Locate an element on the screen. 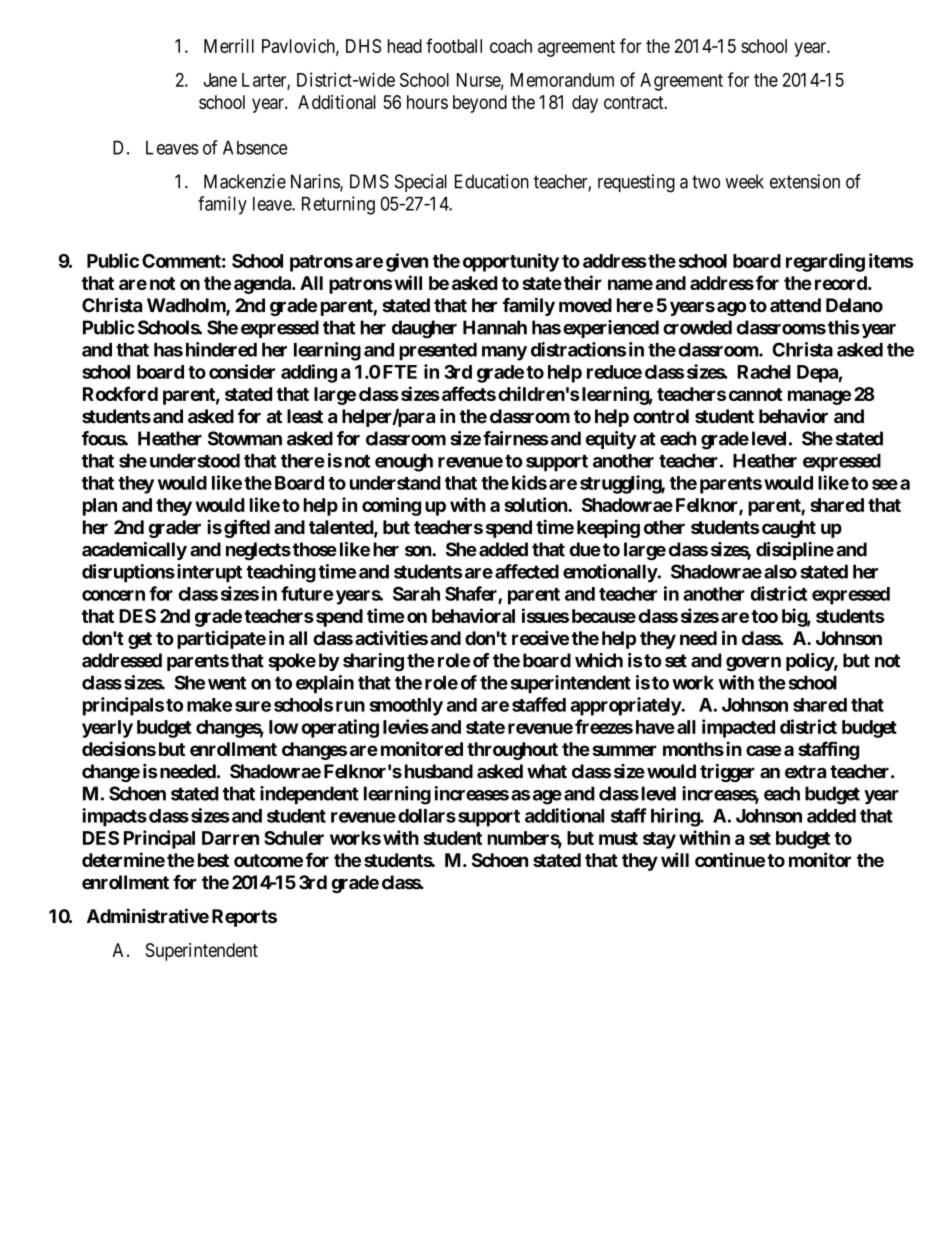 The height and width of the screenshot is (1233, 952). academically is located at coordinates (134, 551).
